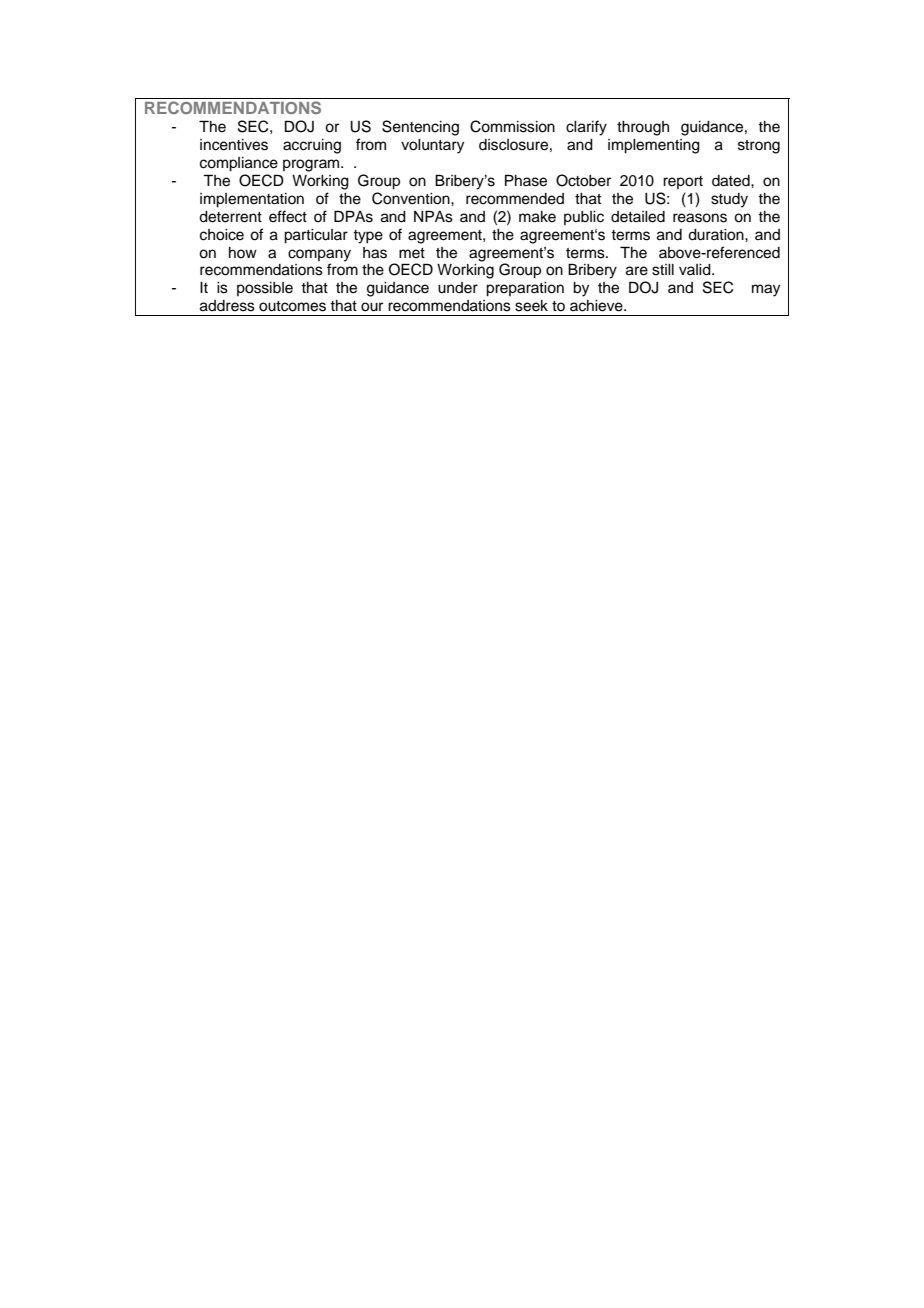 The height and width of the page is (1308, 924). What do you see at coordinates (683, 182) in the page?
I see `report` at bounding box center [683, 182].
